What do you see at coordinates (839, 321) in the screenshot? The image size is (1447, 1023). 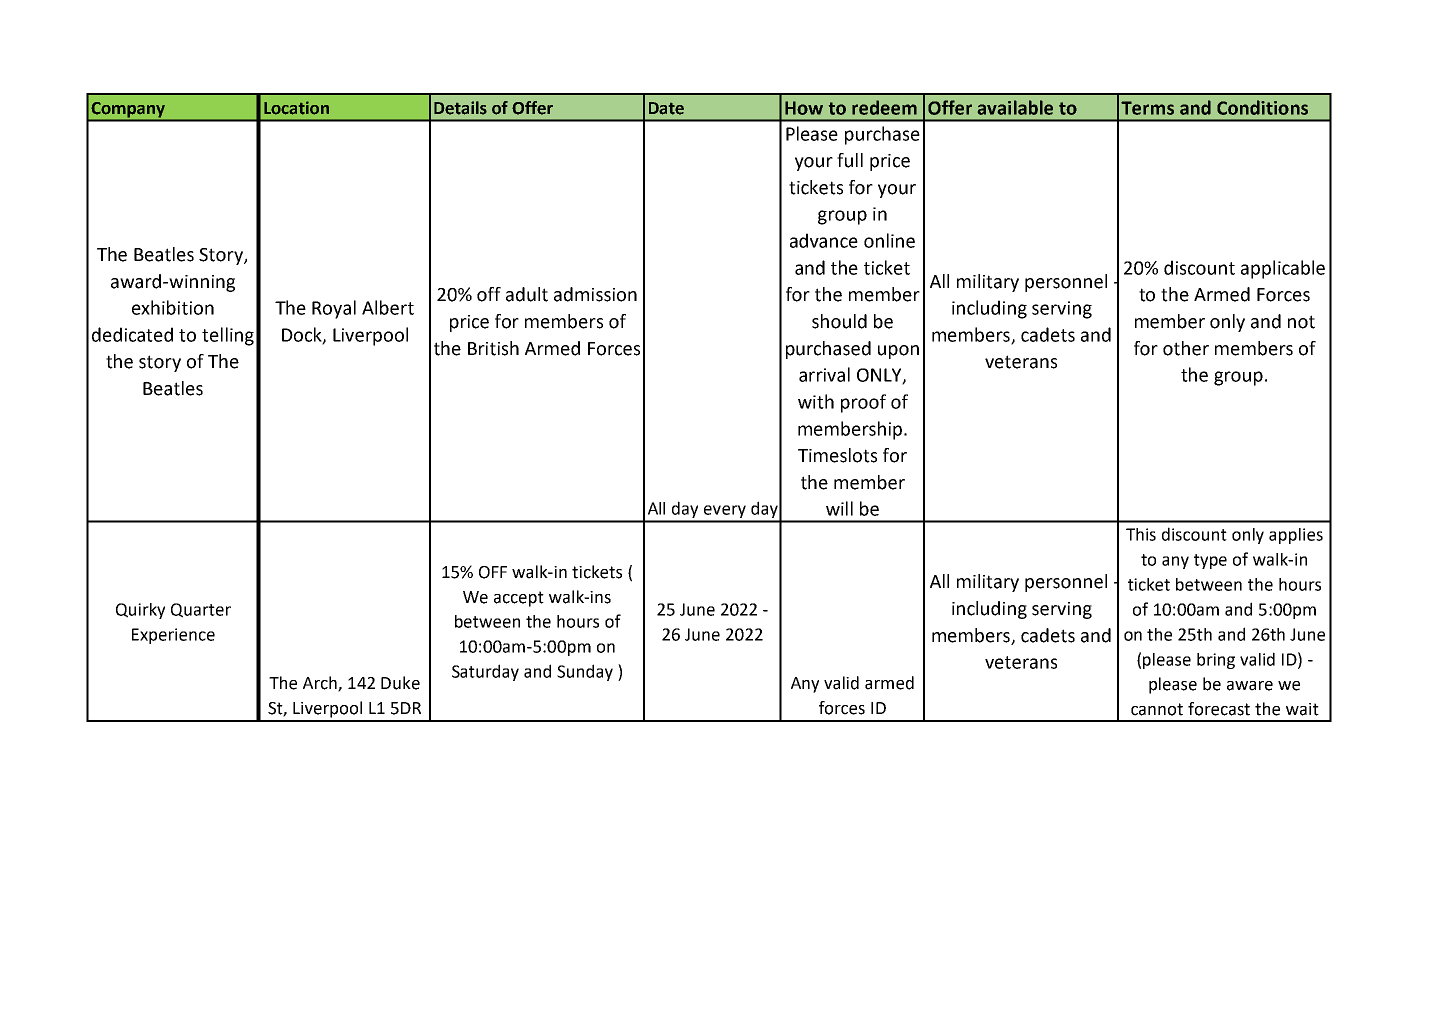 I see `should` at bounding box center [839, 321].
